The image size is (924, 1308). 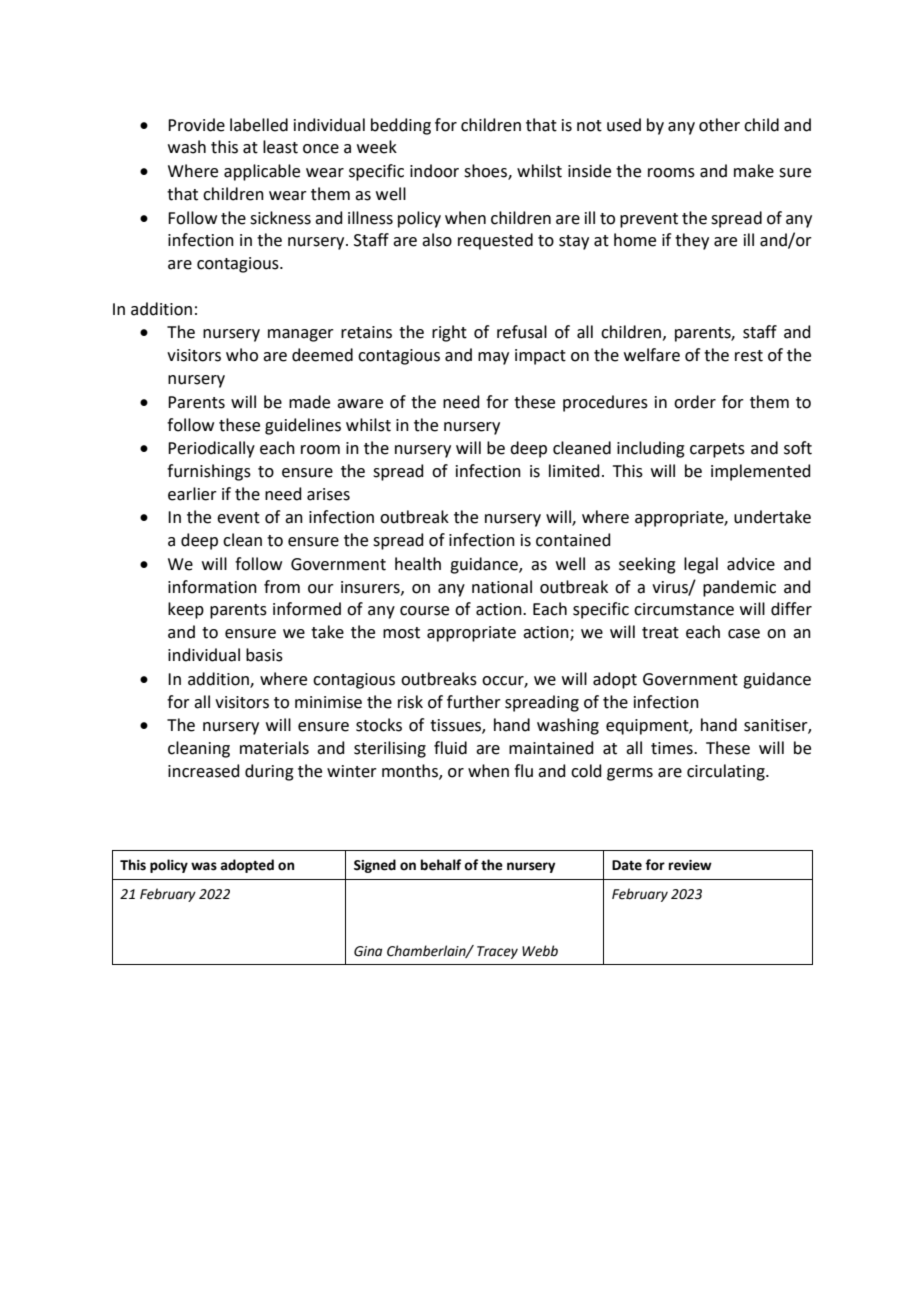 I want to click on Tracey, so click(x=497, y=952).
